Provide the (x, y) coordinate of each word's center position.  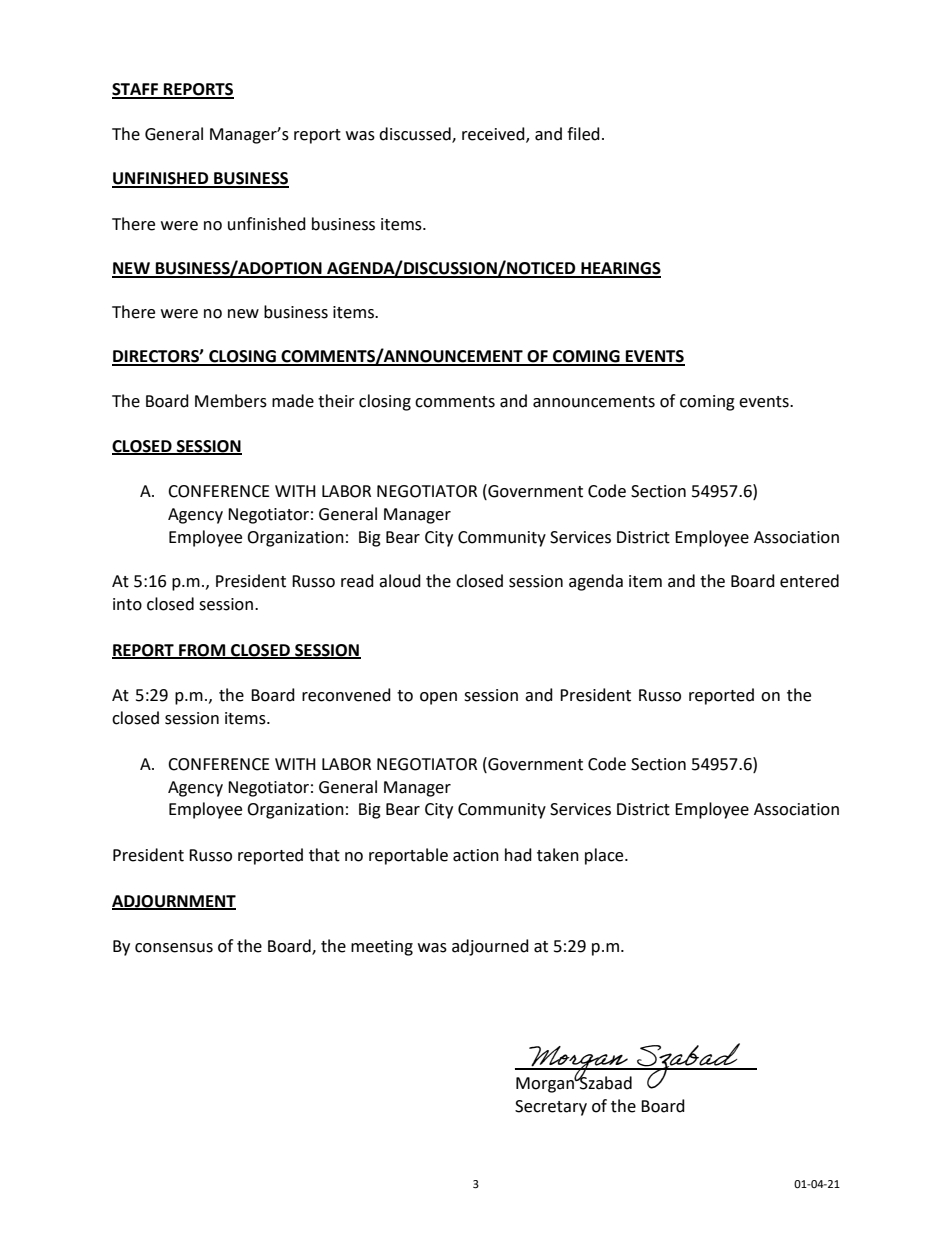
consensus (174, 948)
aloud (400, 581)
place (605, 856)
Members (231, 401)
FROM (202, 651)
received (494, 135)
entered (809, 581)
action (476, 855)
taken (558, 855)
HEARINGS (620, 269)
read (357, 581)
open (438, 698)
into (127, 604)
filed (583, 134)
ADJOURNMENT (174, 902)
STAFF (136, 90)
